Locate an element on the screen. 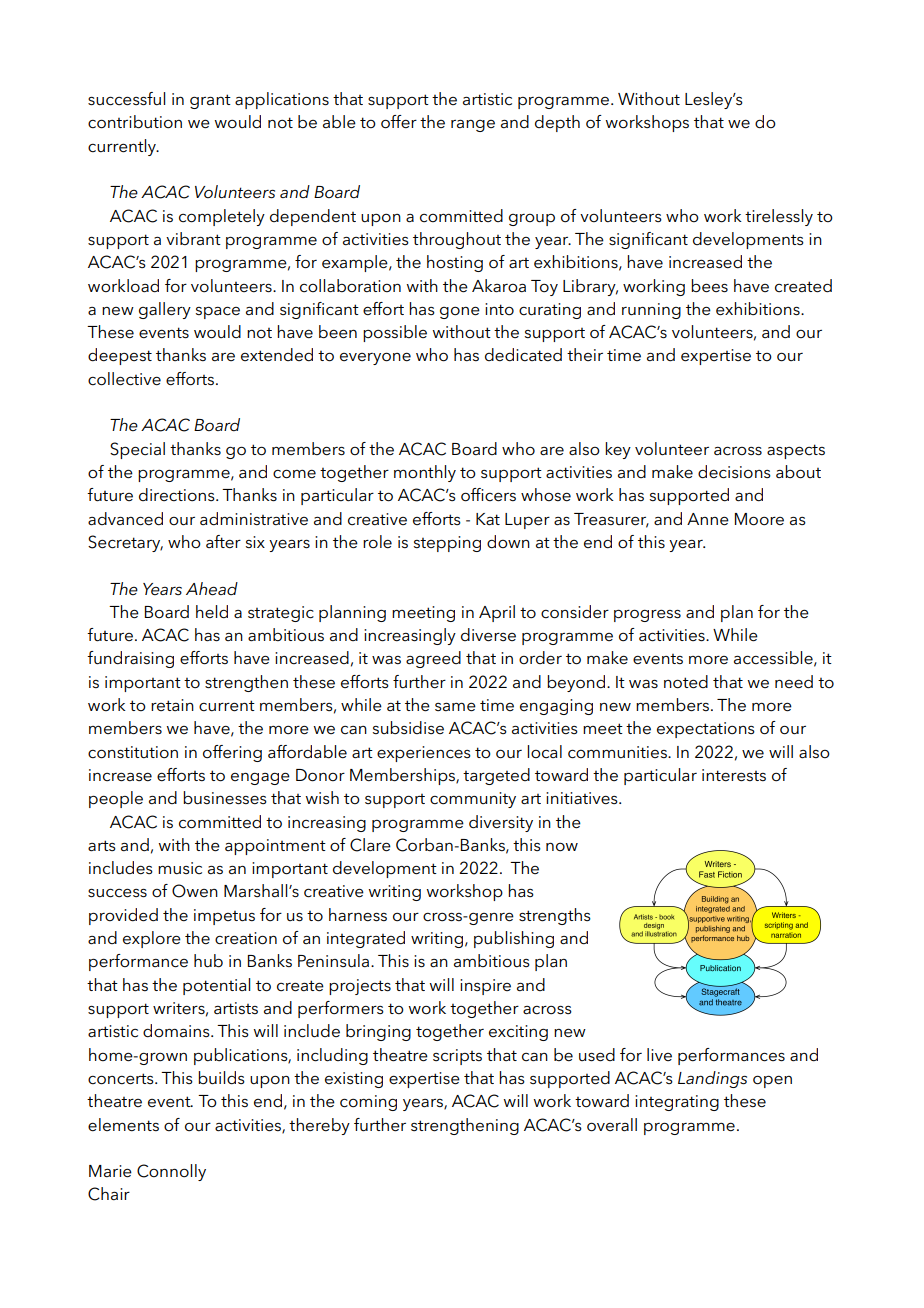 The height and width of the screenshot is (1308, 924). tirelessly is located at coordinates (779, 217).
